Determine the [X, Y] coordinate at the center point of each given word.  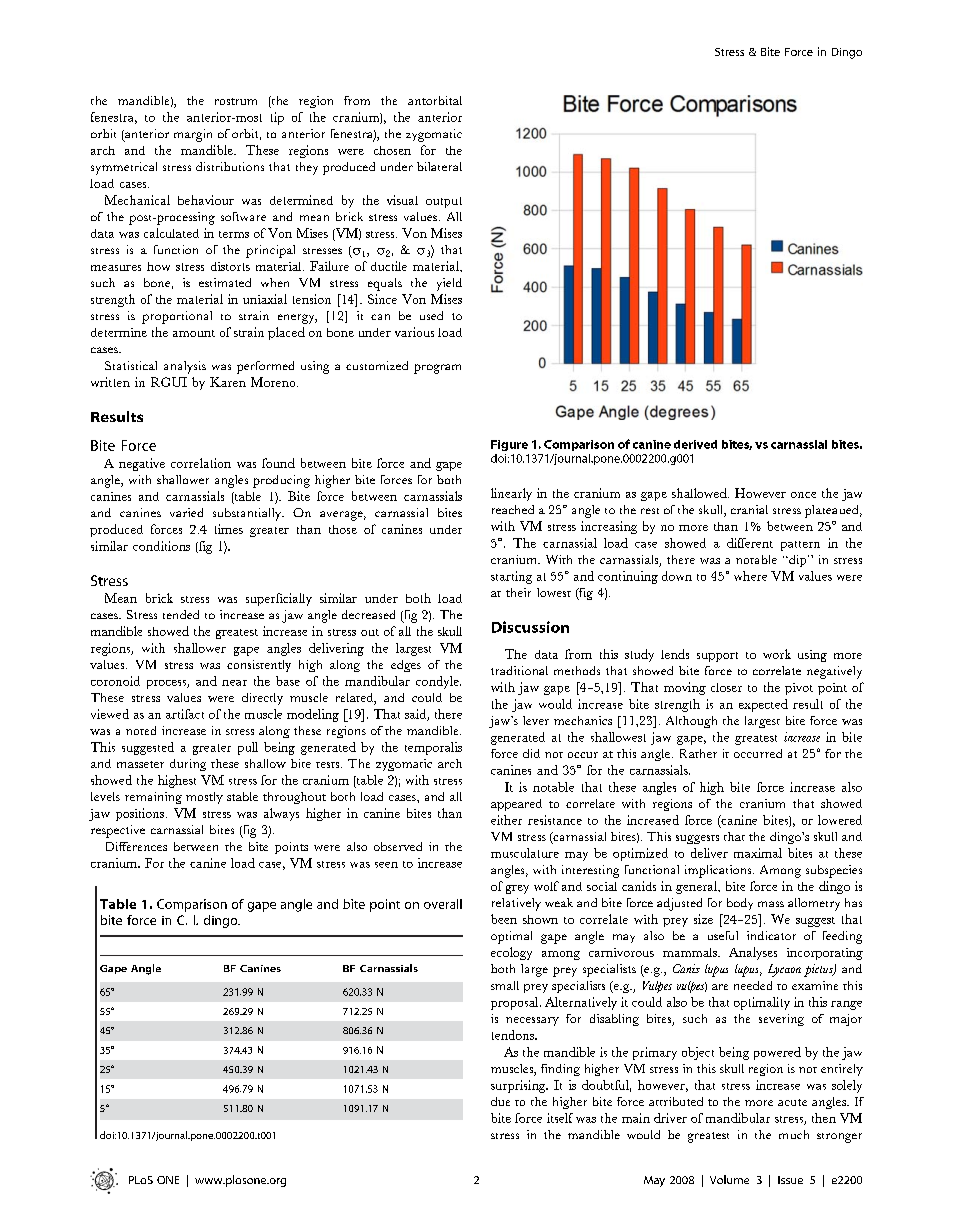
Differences [136, 846]
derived [695, 444]
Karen [228, 382]
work [777, 654]
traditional [519, 670]
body [740, 904]
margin [193, 135]
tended [181, 614]
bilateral [439, 166]
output [444, 202]
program [437, 369]
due [500, 1101]
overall [443, 904]
